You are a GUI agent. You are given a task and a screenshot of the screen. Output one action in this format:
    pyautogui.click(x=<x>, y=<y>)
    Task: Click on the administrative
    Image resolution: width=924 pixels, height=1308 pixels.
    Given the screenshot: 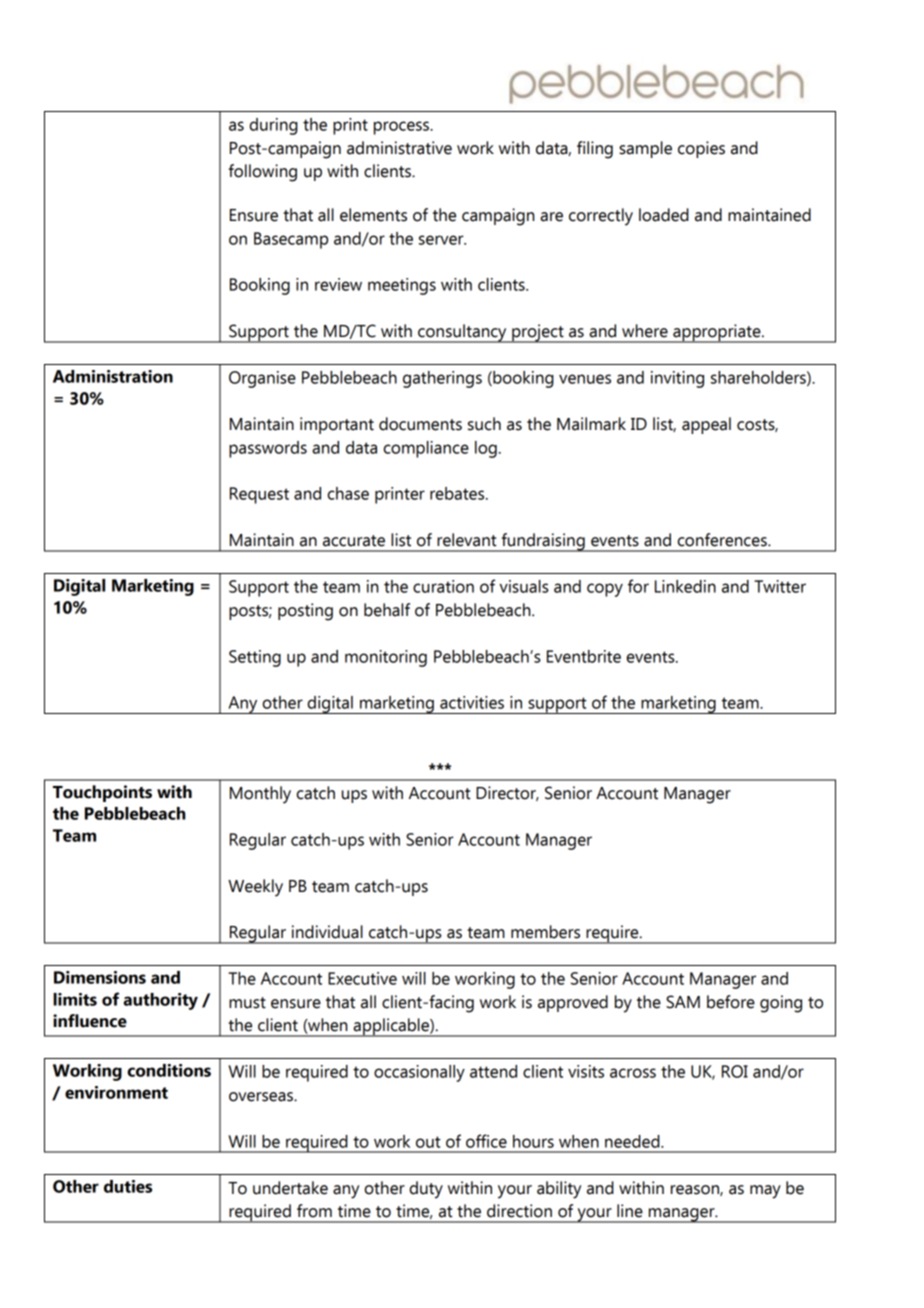 What is the action you would take?
    pyautogui.click(x=399, y=148)
